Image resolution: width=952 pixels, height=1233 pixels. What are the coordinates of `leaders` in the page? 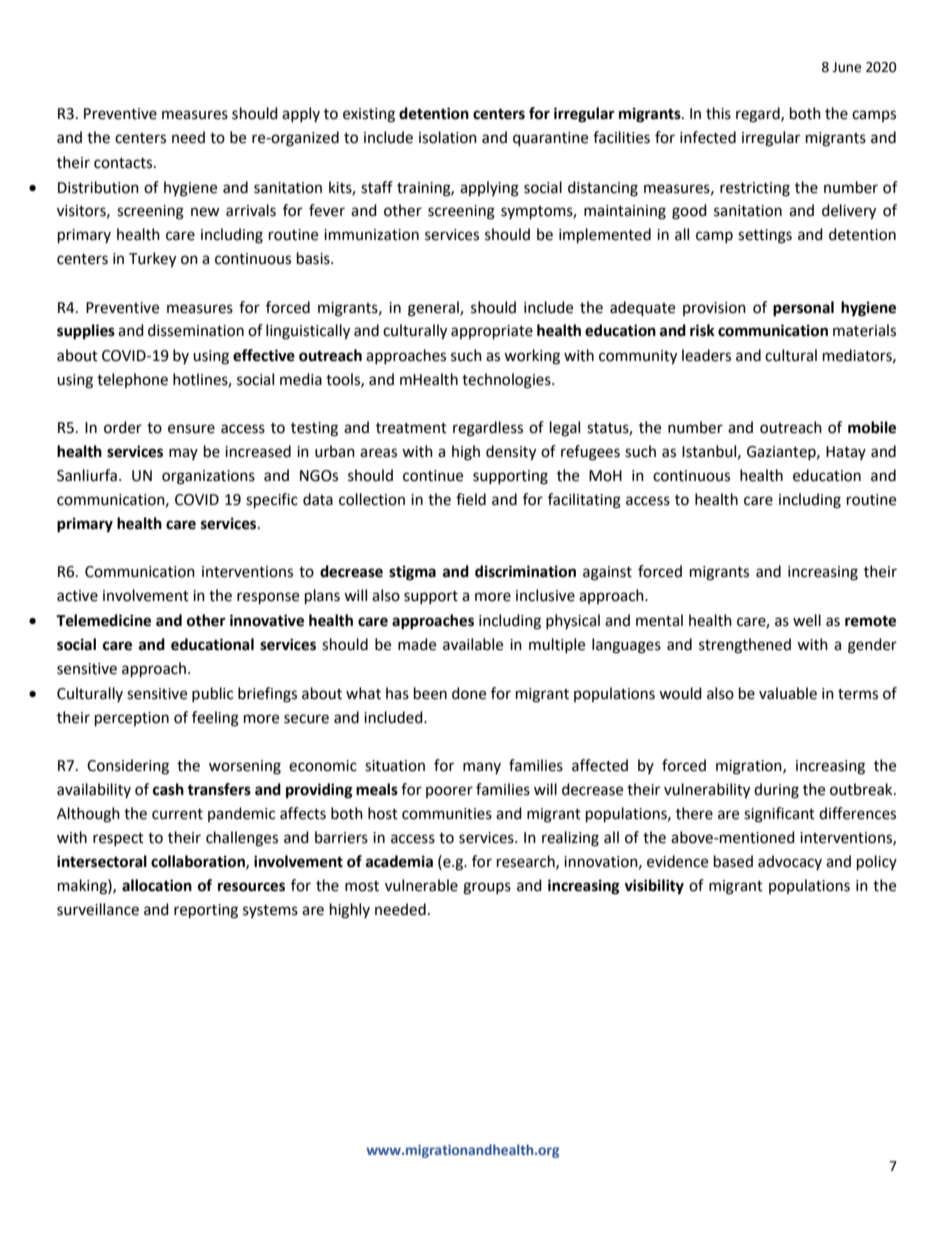 It's located at (706, 355).
